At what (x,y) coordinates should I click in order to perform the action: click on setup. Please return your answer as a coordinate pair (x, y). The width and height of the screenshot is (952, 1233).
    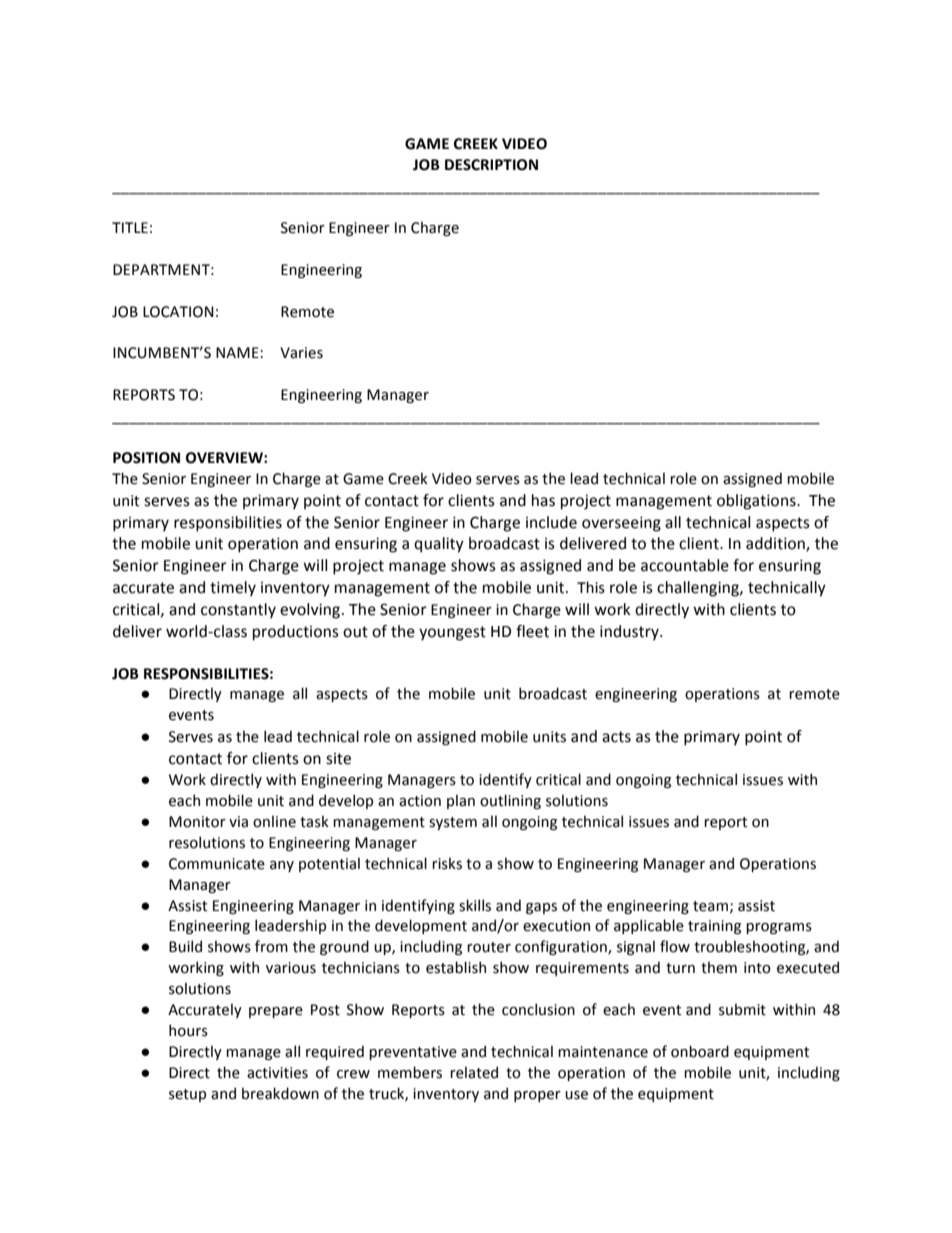
    Looking at the image, I should click on (187, 1095).
